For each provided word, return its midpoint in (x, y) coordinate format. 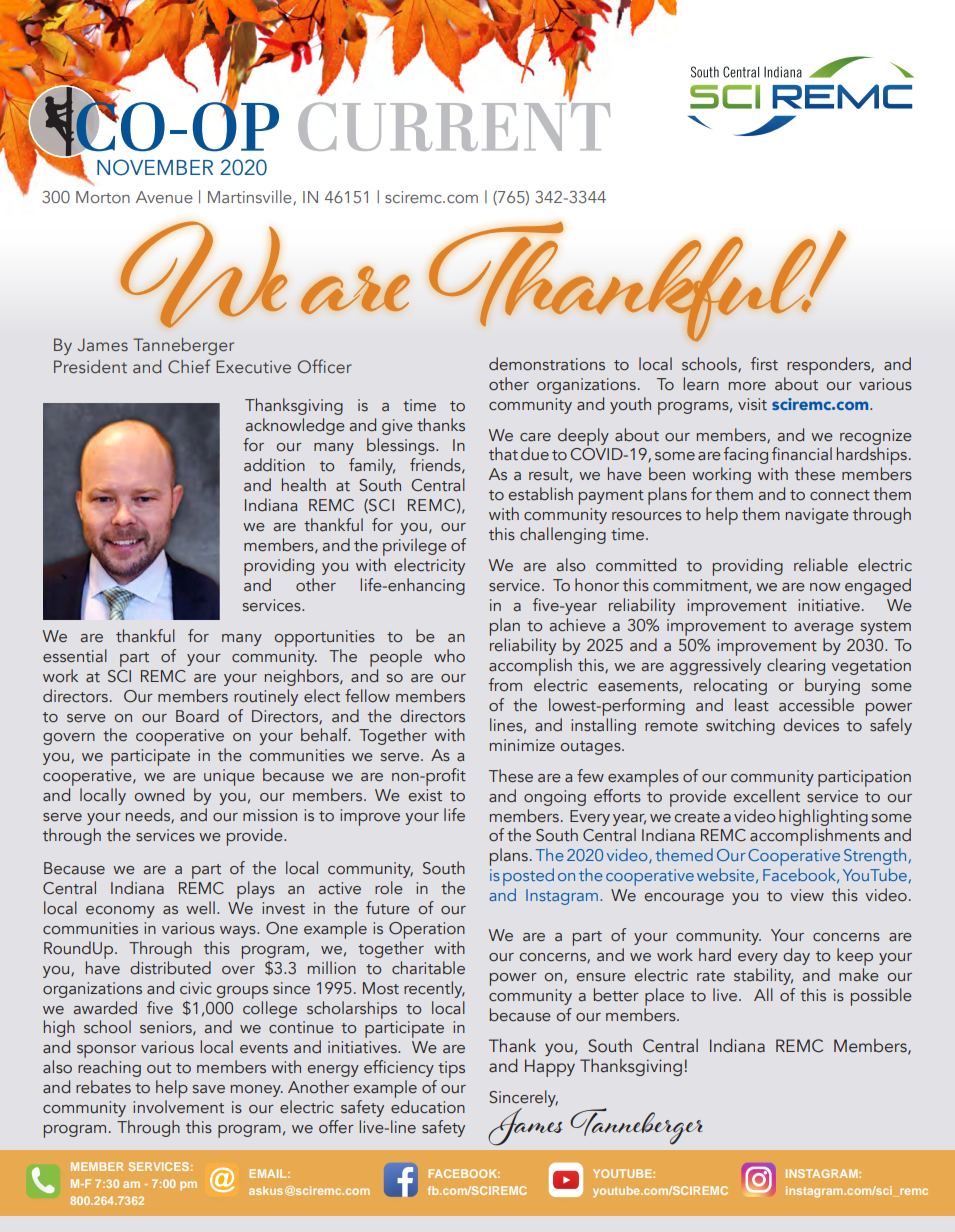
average (824, 629)
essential (75, 656)
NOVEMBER (155, 167)
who (449, 656)
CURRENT (454, 125)
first (764, 364)
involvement (178, 1107)
